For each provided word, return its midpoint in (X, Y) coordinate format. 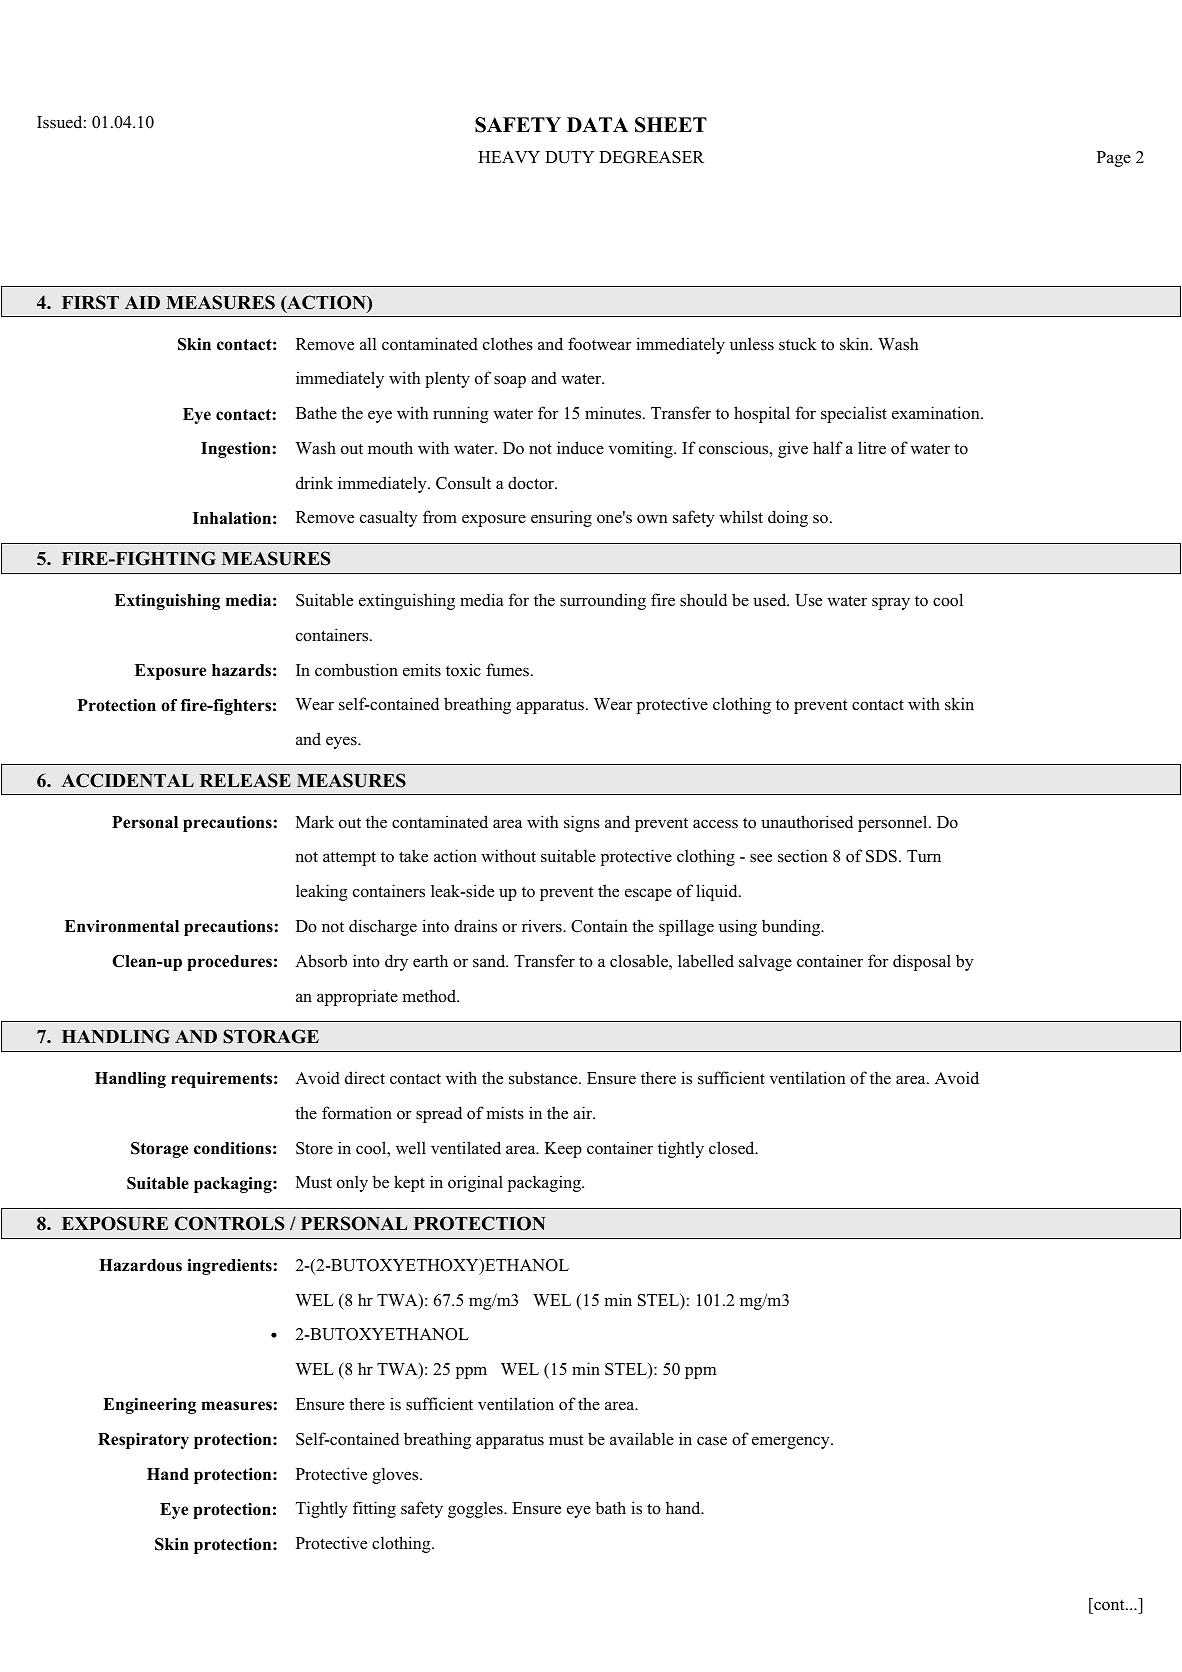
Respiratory (143, 1441)
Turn (924, 856)
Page (1114, 159)
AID (142, 302)
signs (582, 823)
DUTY (569, 157)
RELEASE (245, 780)
